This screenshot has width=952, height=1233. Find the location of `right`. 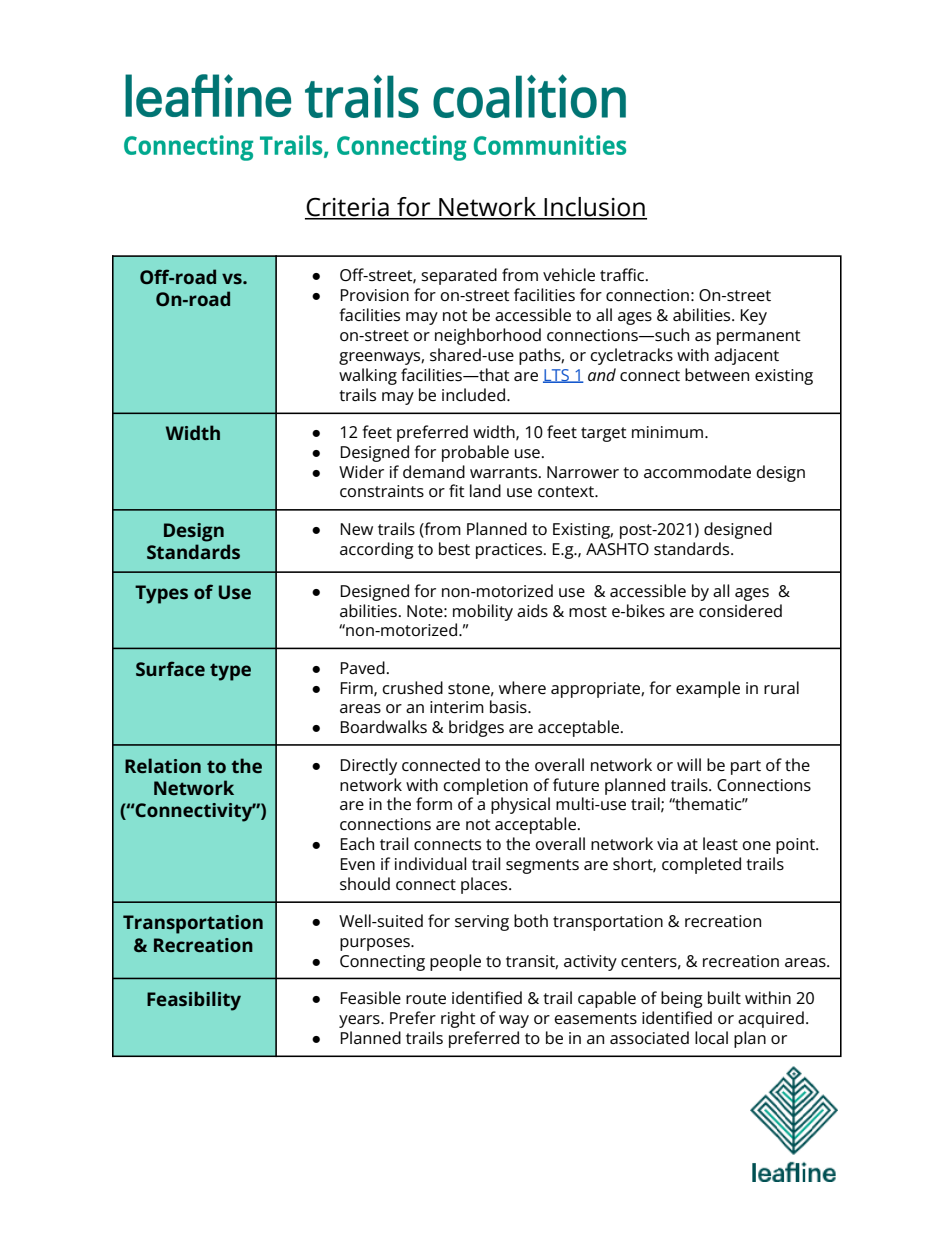

right is located at coordinates (458, 1019).
